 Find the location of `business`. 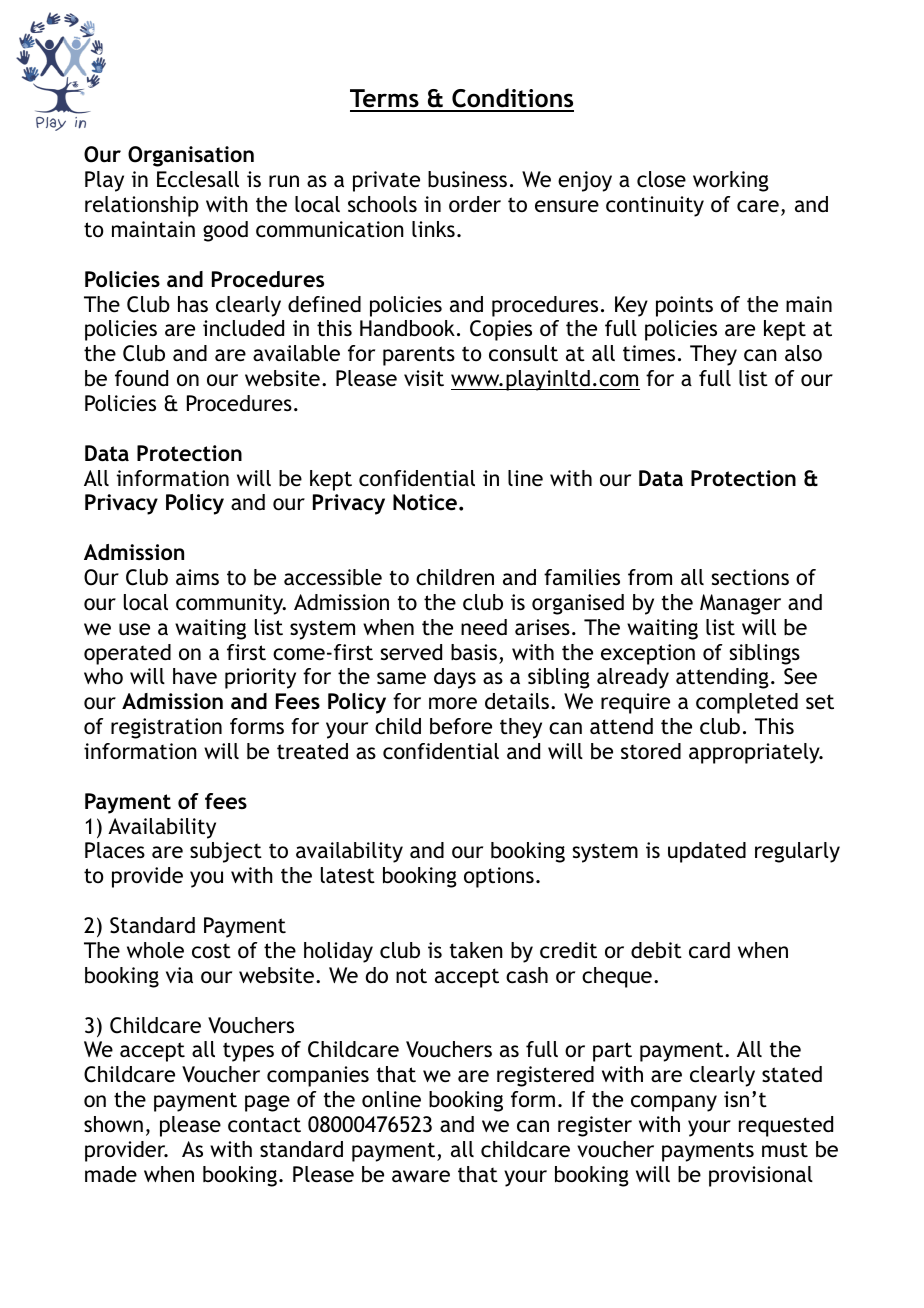

business is located at coordinates (467, 179).
